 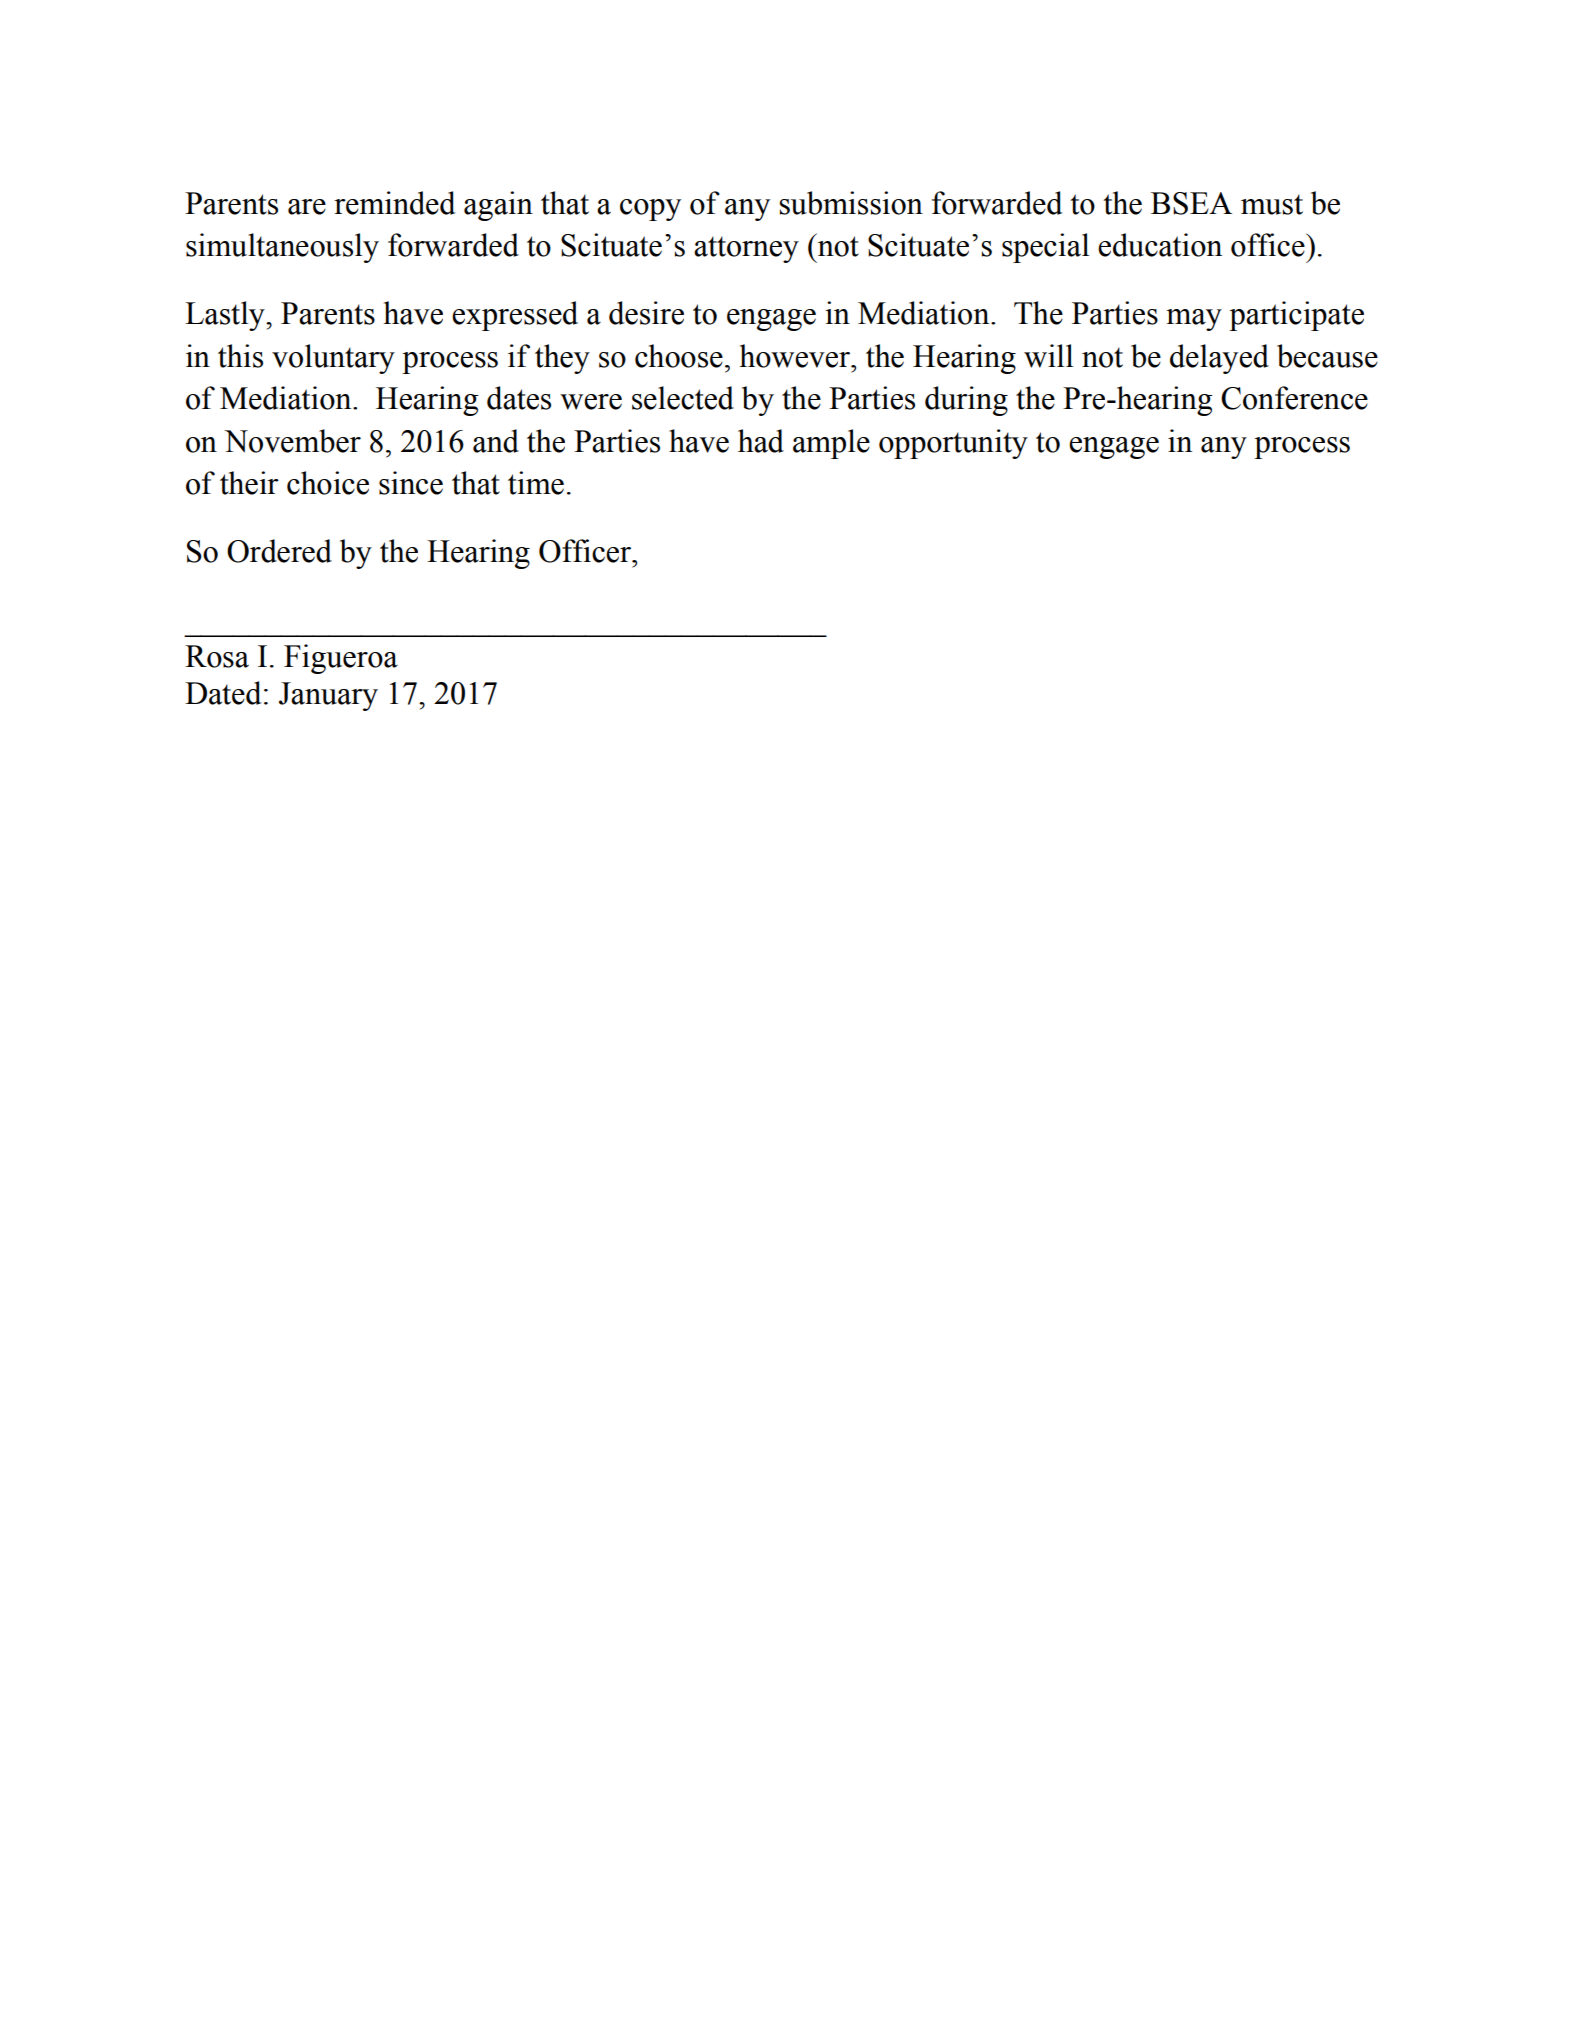 I want to click on November, so click(x=292, y=441).
